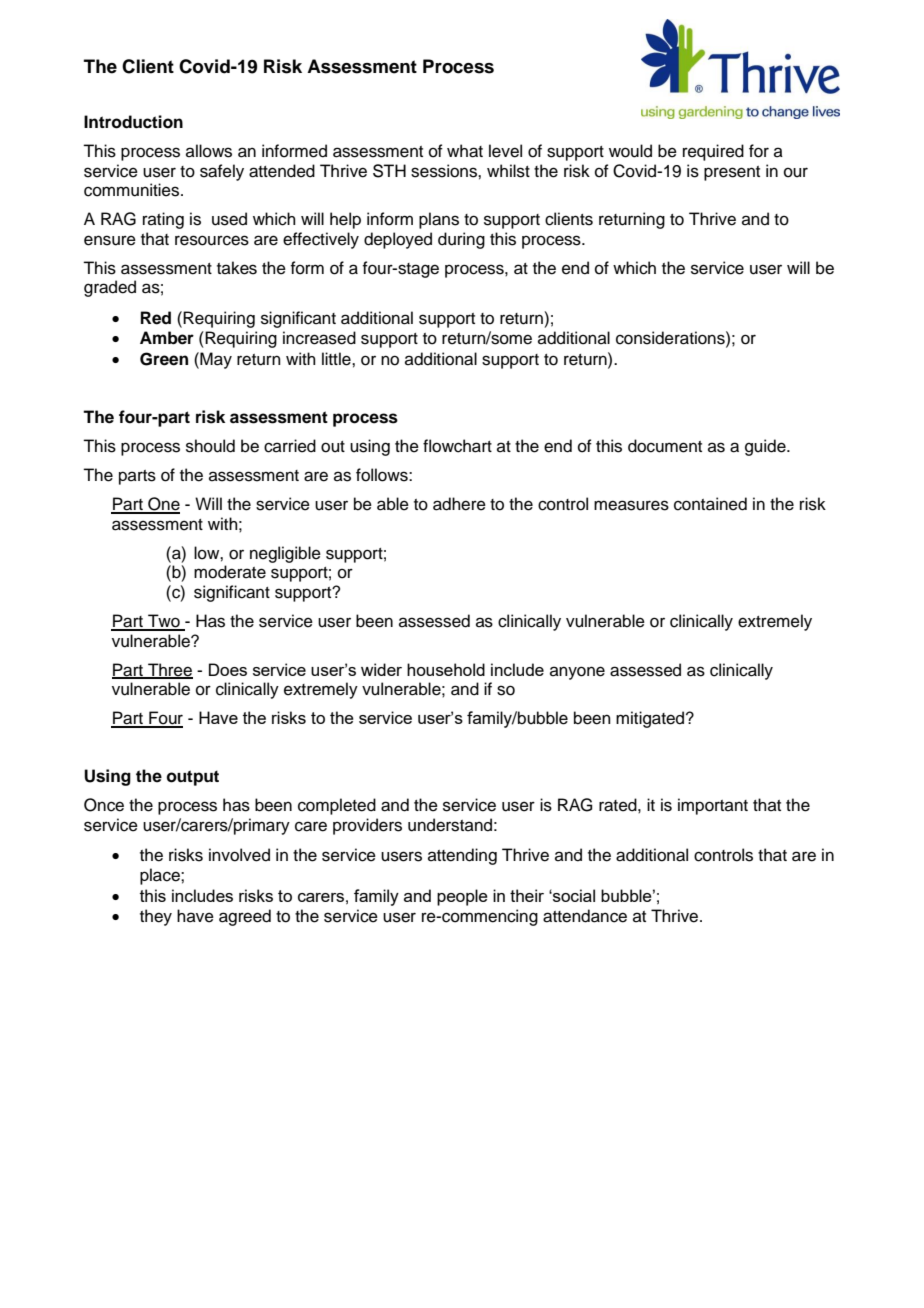 Image resolution: width=924 pixels, height=1308 pixels. Describe the element at coordinates (462, 897) in the document. I see `people` at that location.
